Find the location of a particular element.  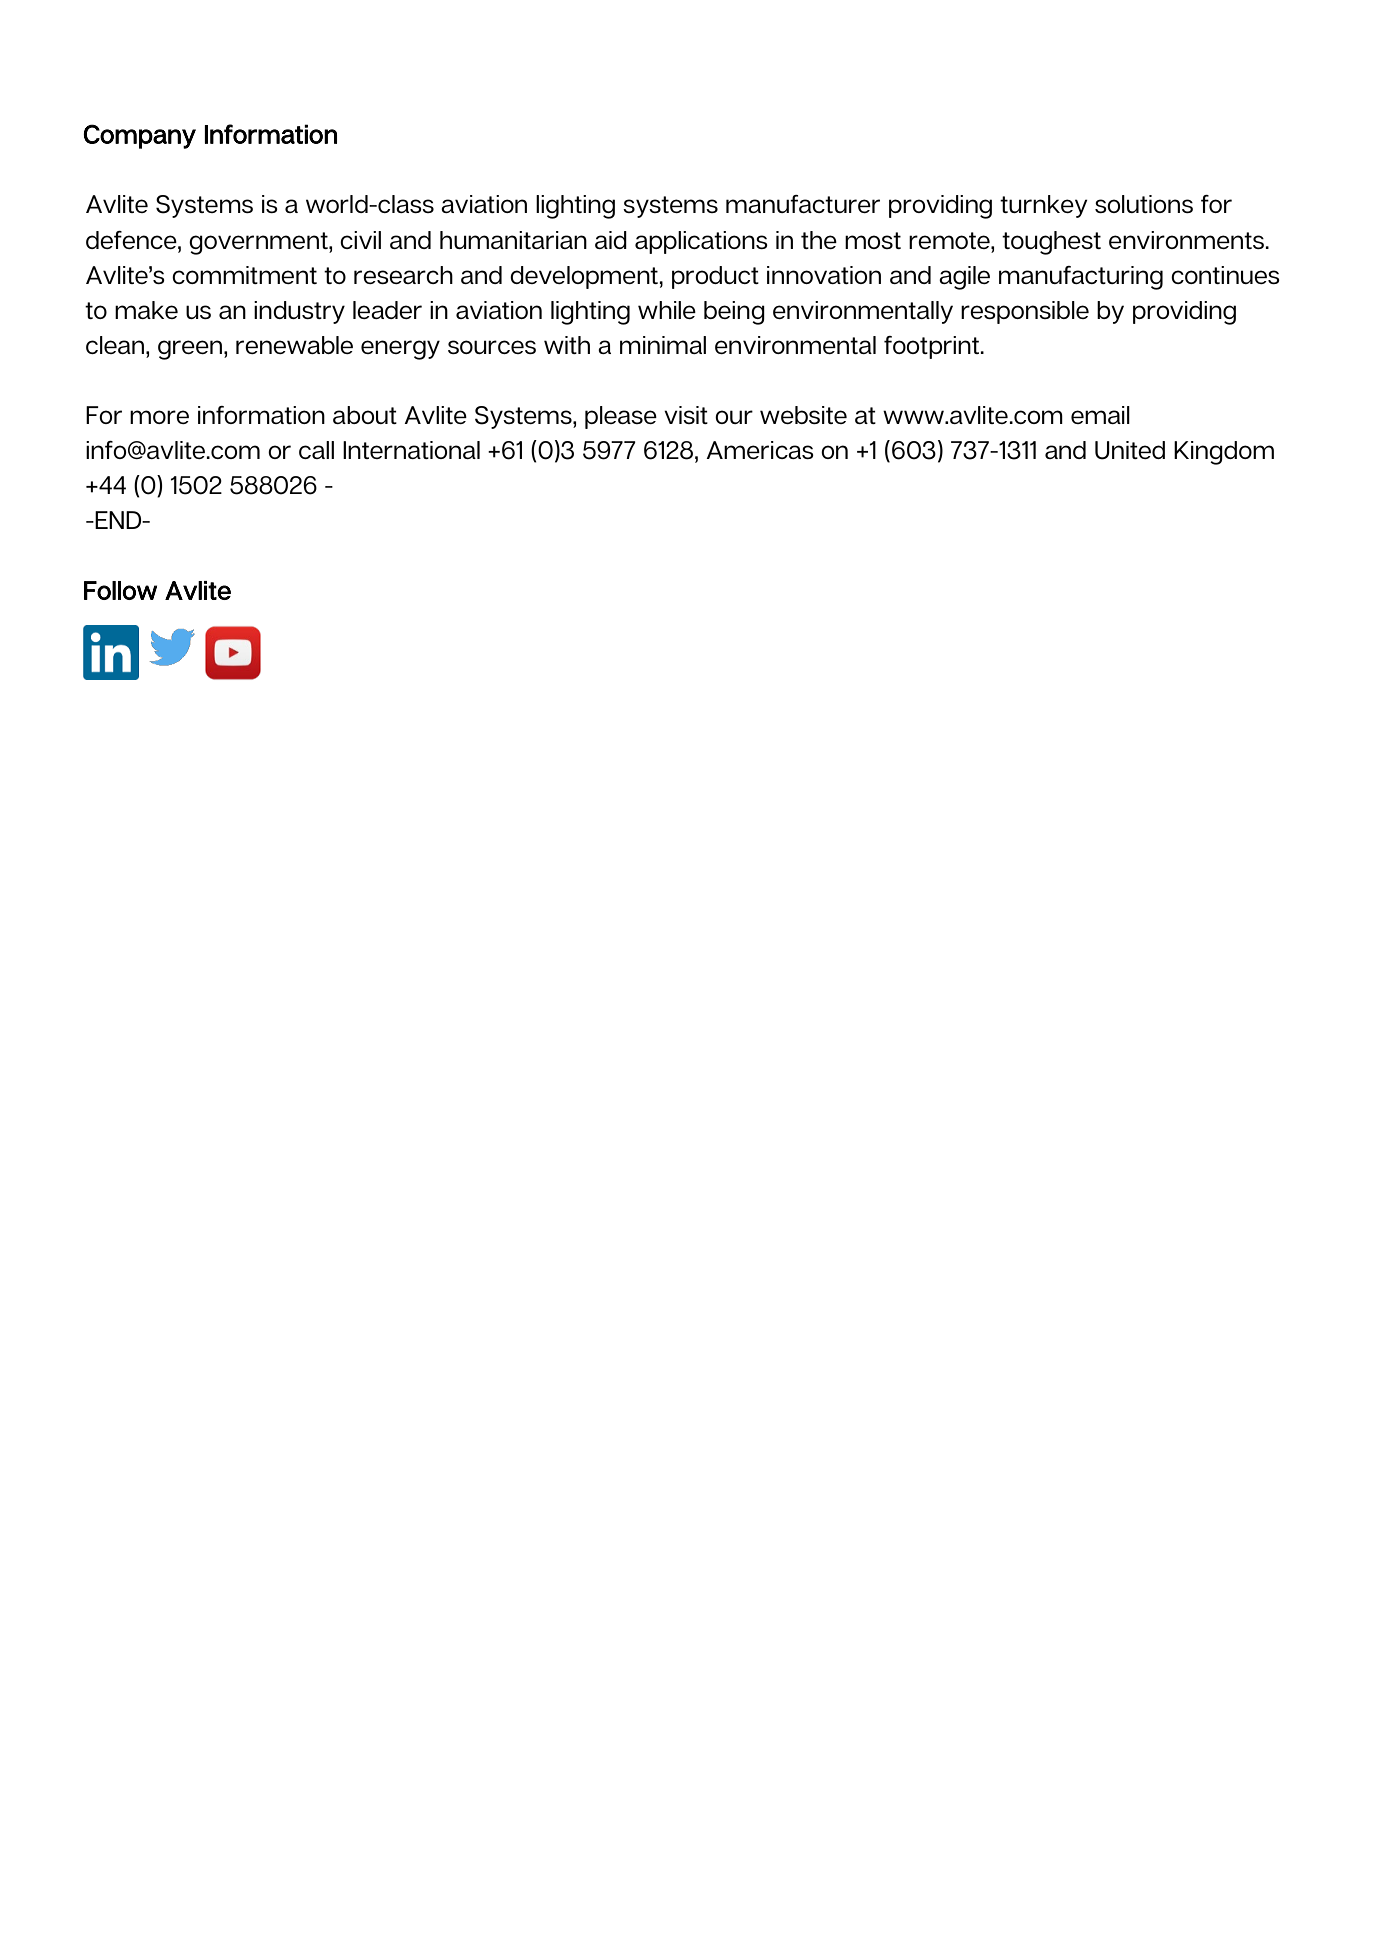

manufacturer is located at coordinates (803, 204).
